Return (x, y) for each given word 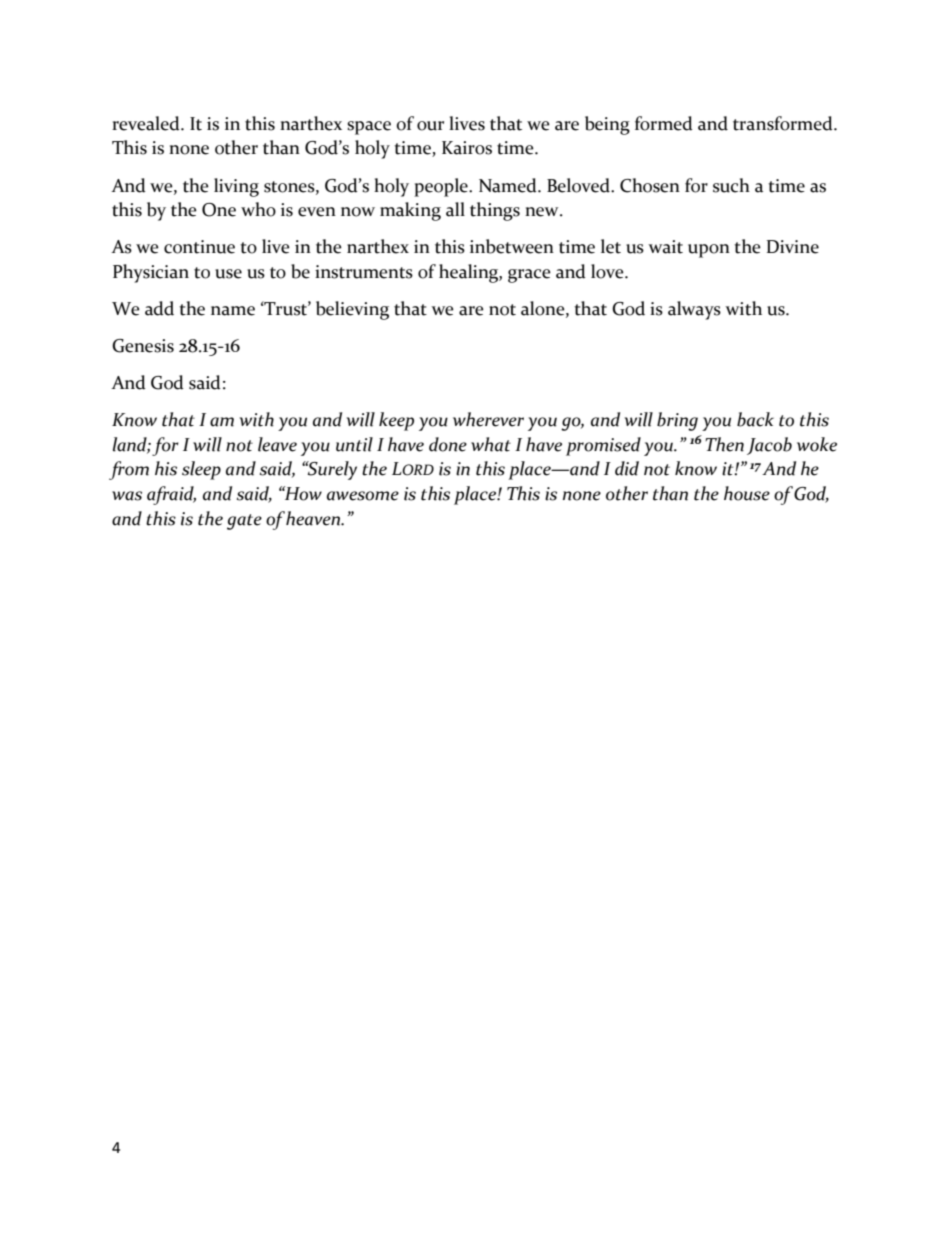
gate (244, 522)
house (747, 493)
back (755, 419)
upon (709, 251)
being (607, 125)
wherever (488, 419)
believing (352, 310)
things (495, 211)
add (159, 308)
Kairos (467, 148)
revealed (147, 123)
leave (277, 444)
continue (199, 247)
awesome (363, 496)
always (694, 310)
